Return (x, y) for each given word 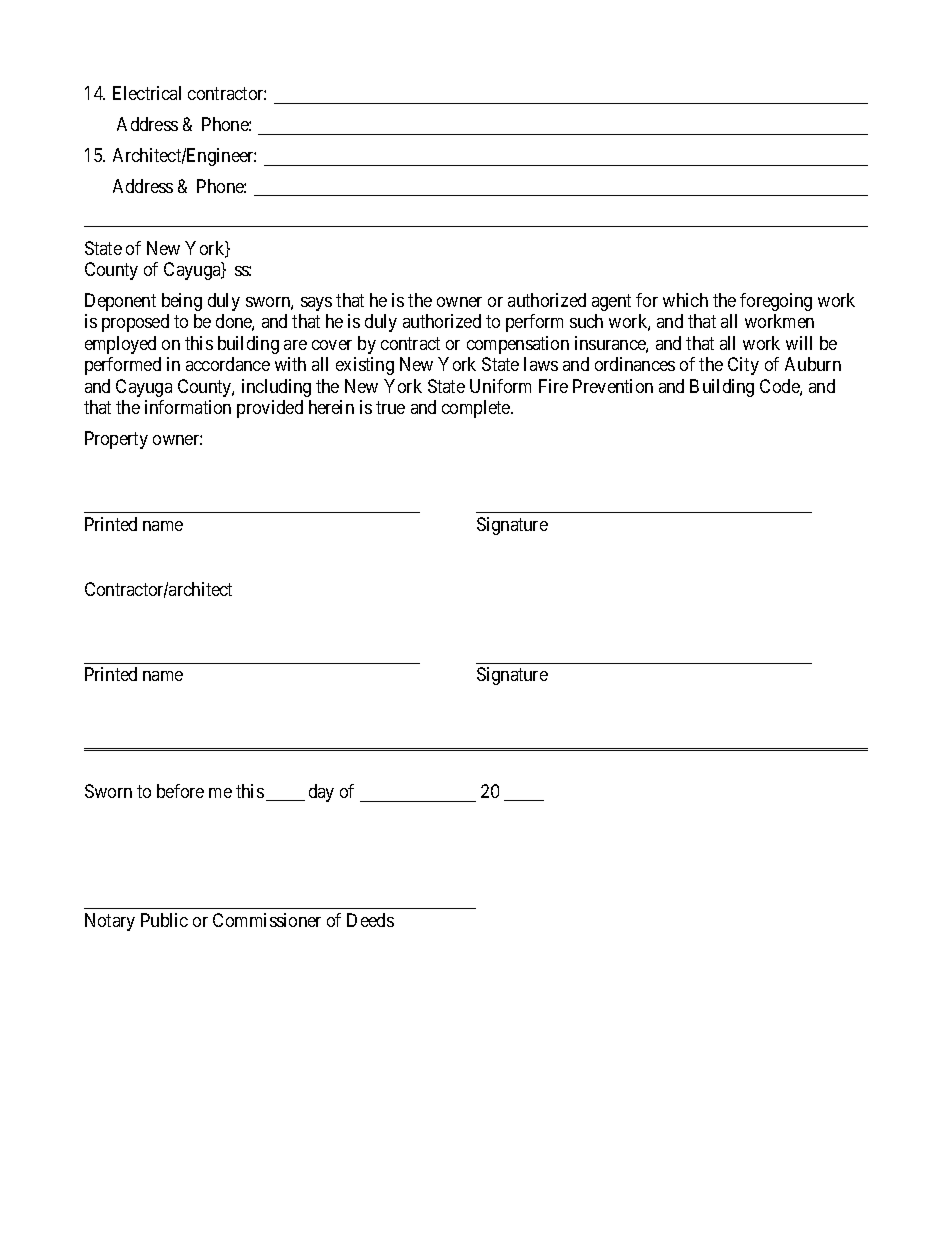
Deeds (370, 920)
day (321, 793)
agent (611, 302)
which (685, 300)
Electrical (147, 93)
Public (164, 920)
